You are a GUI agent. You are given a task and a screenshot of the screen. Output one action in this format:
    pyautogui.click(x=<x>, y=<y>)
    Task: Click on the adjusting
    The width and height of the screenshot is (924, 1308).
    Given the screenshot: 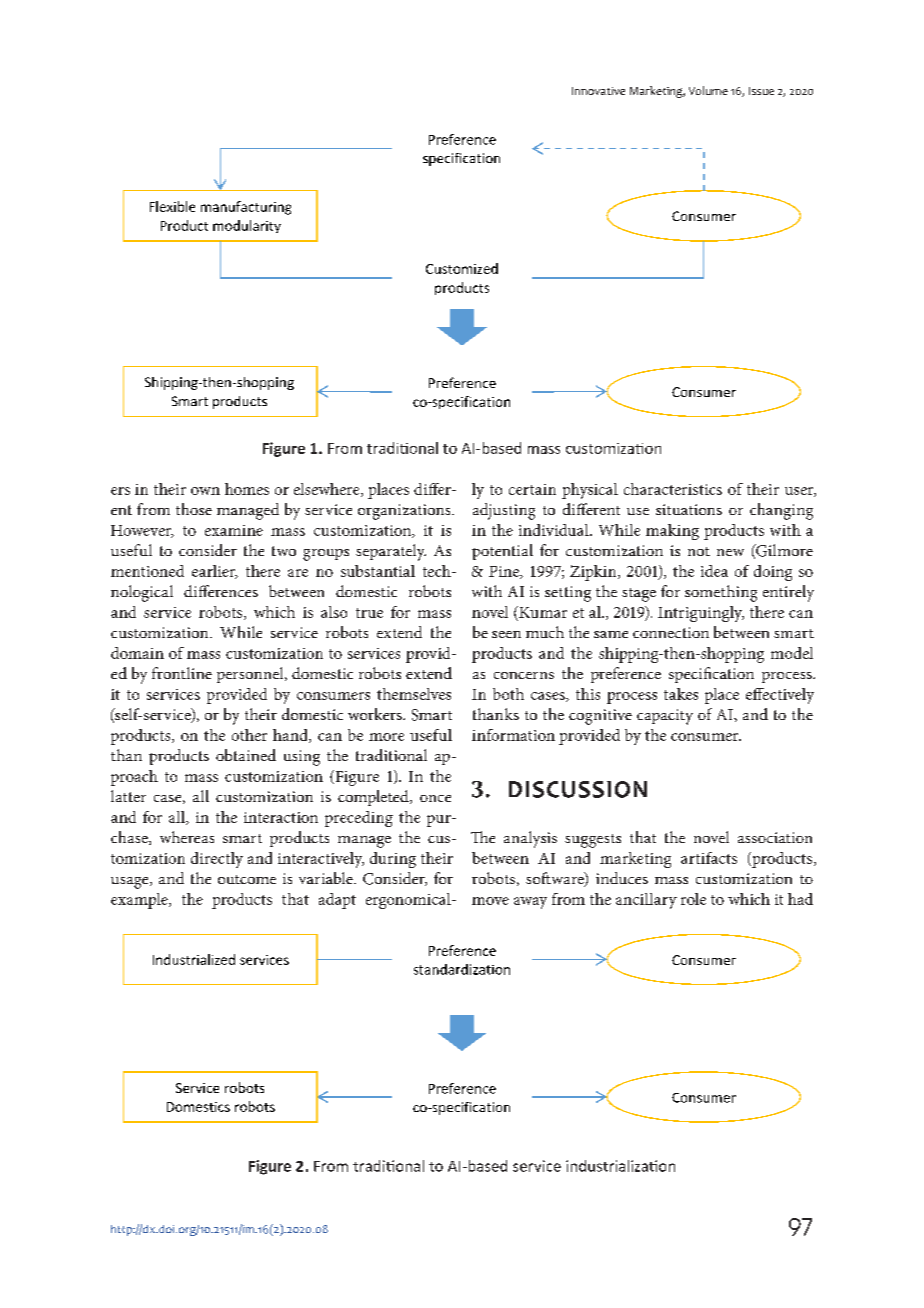 What is the action you would take?
    pyautogui.click(x=504, y=511)
